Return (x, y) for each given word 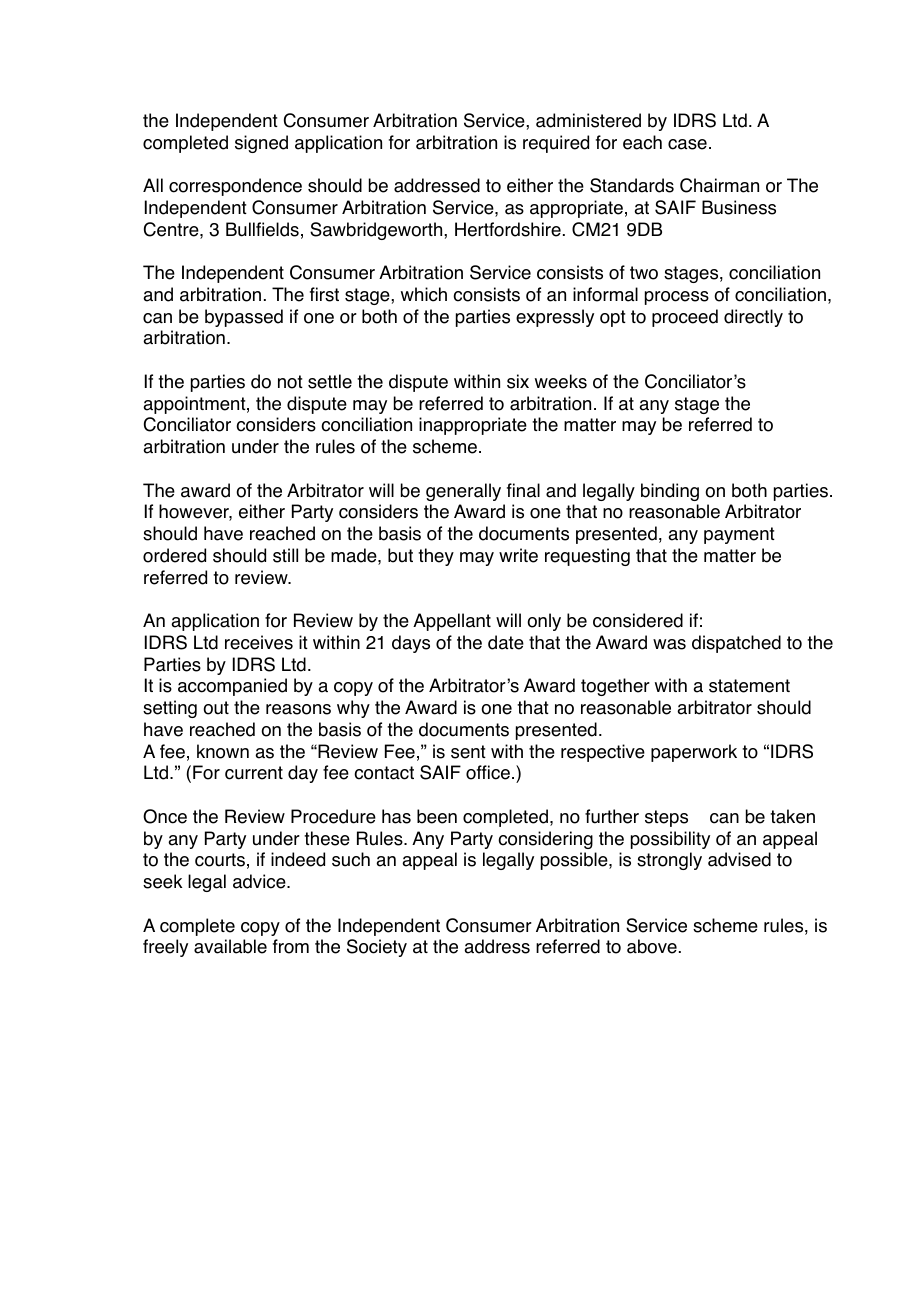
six (518, 381)
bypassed (244, 318)
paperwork (694, 753)
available (230, 946)
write (518, 555)
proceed (685, 318)
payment (739, 535)
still (285, 555)
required (556, 144)
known (223, 751)
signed (261, 144)
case (687, 144)
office (488, 772)
